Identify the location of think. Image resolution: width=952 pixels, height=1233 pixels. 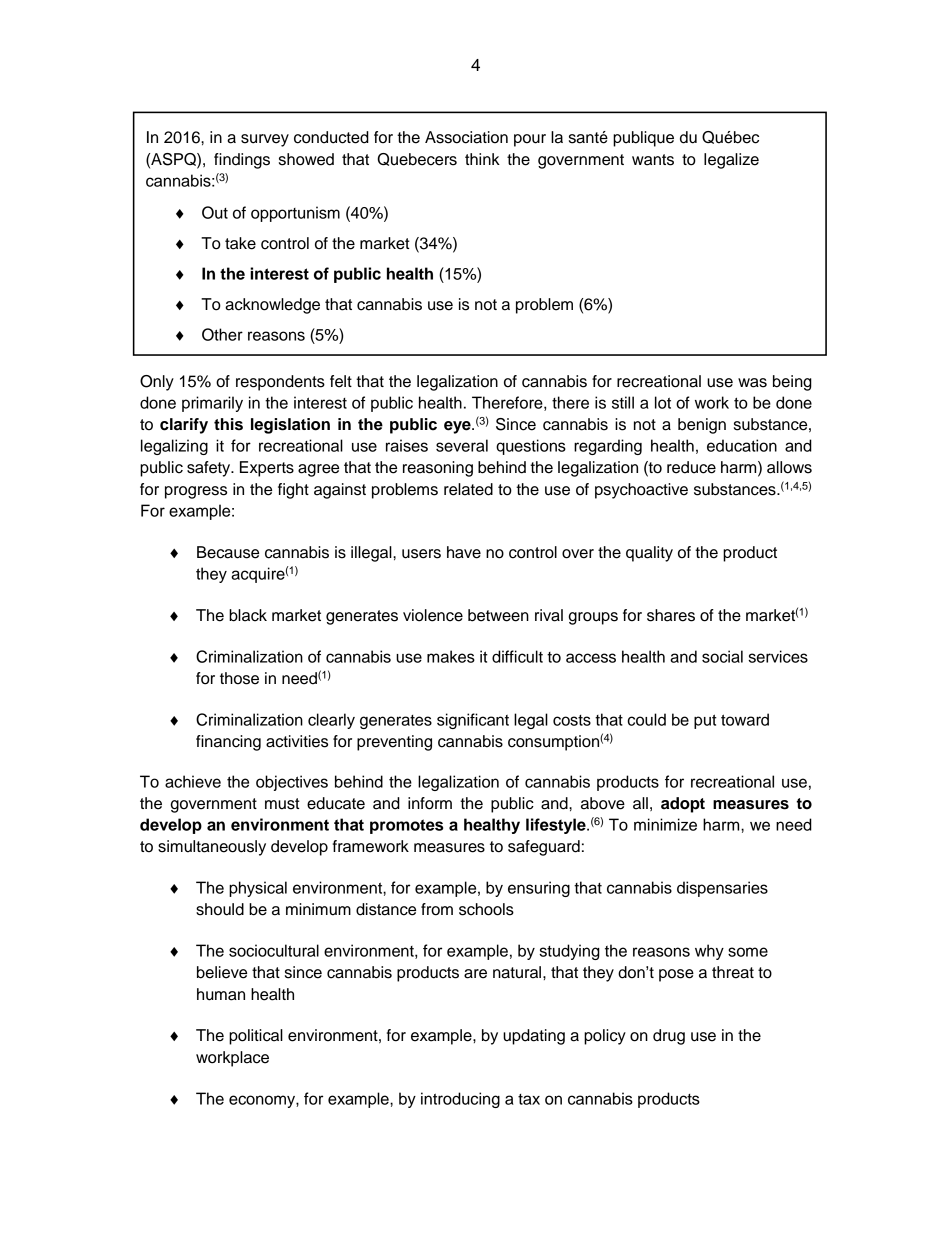
(482, 159).
